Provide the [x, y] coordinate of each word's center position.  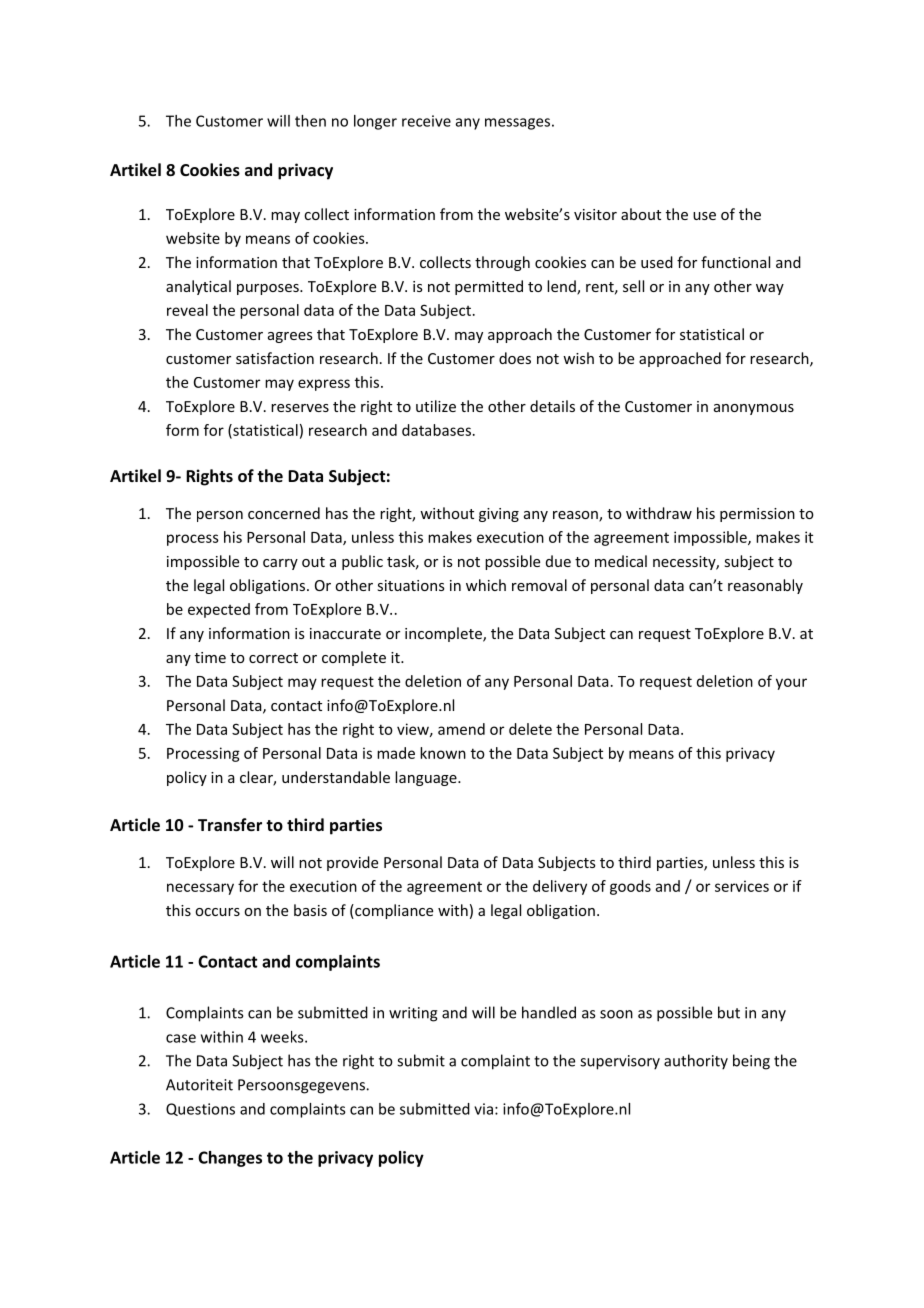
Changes [230, 1159]
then [310, 121]
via [483, 1109]
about [641, 214]
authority [696, 1062]
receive [426, 121]
